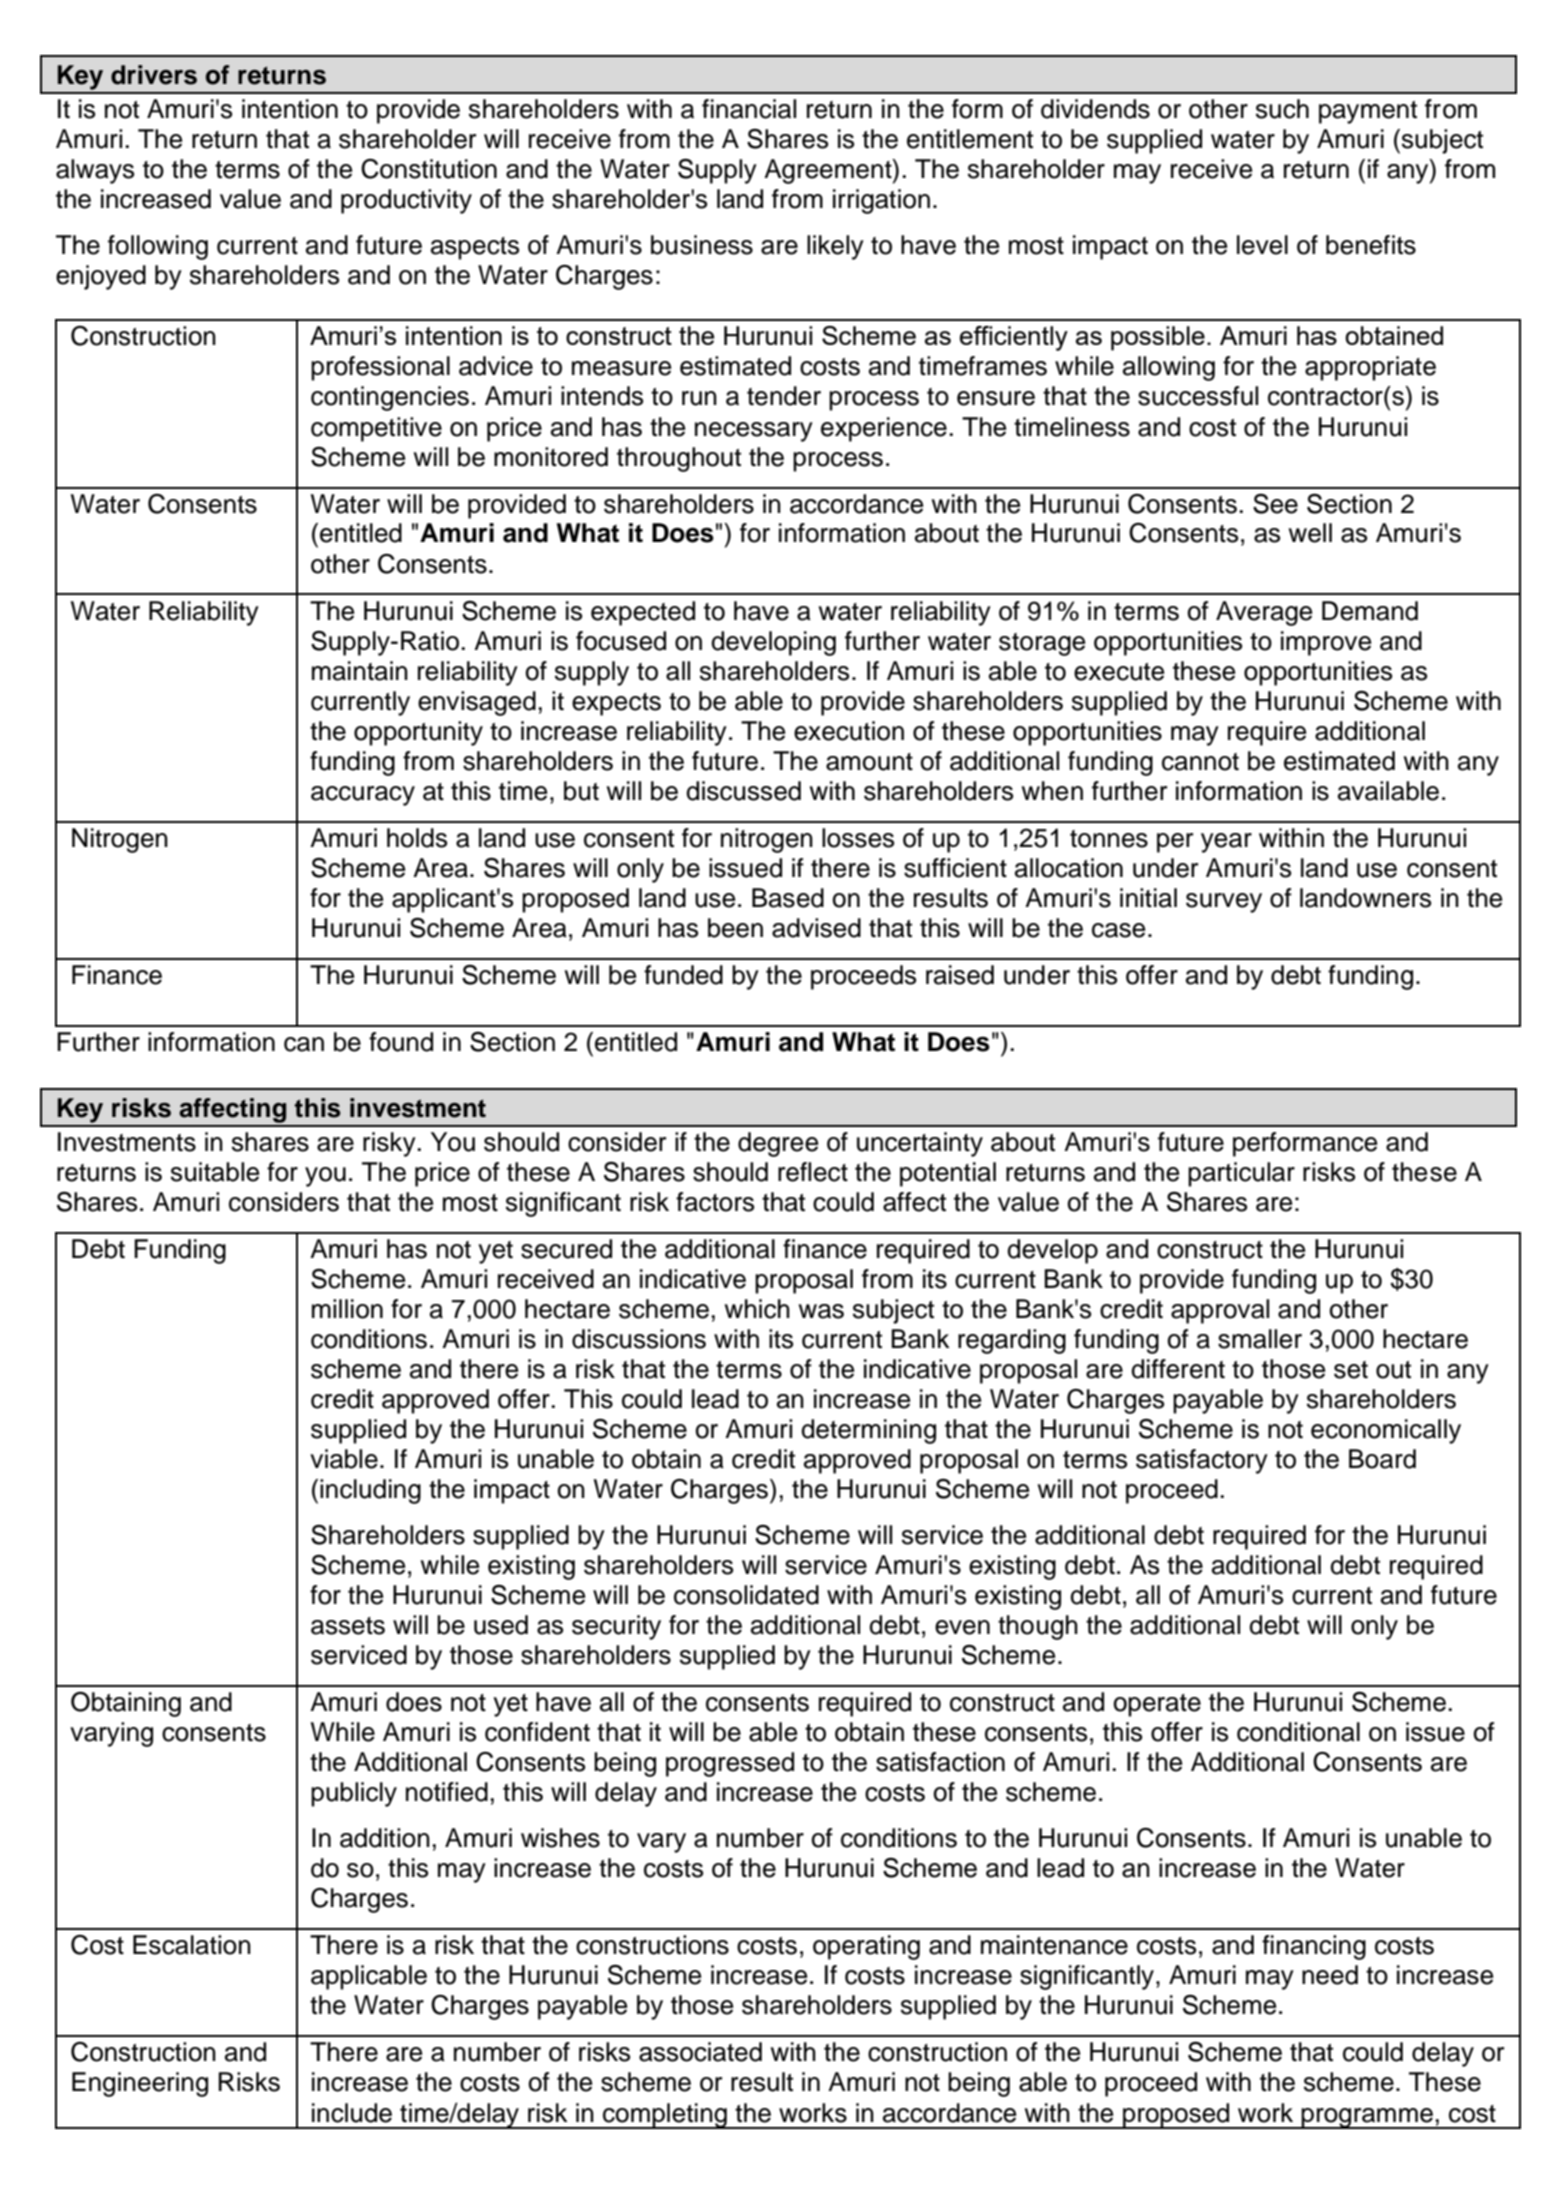 The width and height of the screenshot is (1556, 2200). Describe the element at coordinates (1264, 613) in the screenshot. I see `Average` at that location.
